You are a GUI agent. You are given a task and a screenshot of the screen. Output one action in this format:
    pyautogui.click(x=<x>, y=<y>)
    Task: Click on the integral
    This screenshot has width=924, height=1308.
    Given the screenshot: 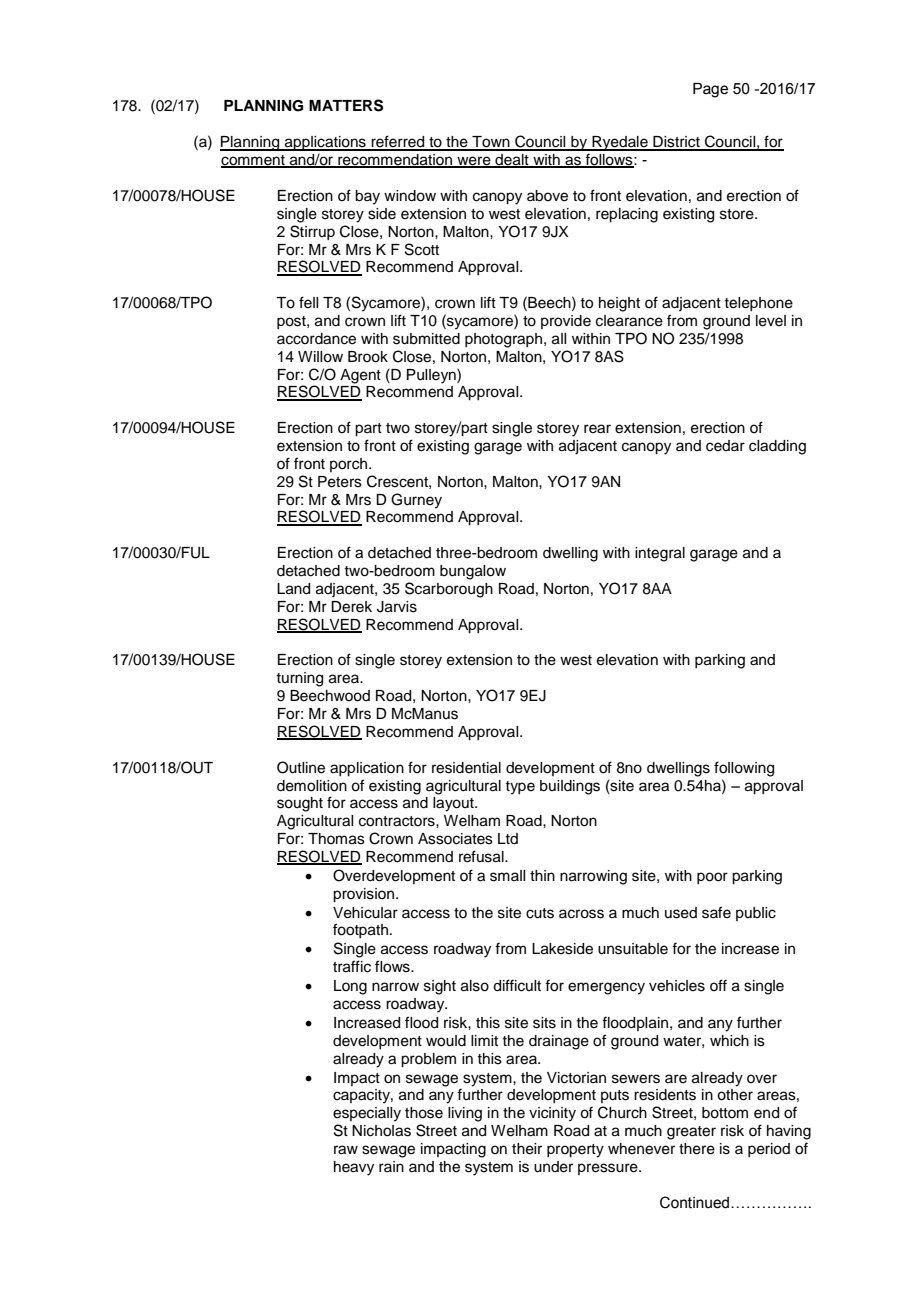 What is the action you would take?
    pyautogui.click(x=660, y=554)
